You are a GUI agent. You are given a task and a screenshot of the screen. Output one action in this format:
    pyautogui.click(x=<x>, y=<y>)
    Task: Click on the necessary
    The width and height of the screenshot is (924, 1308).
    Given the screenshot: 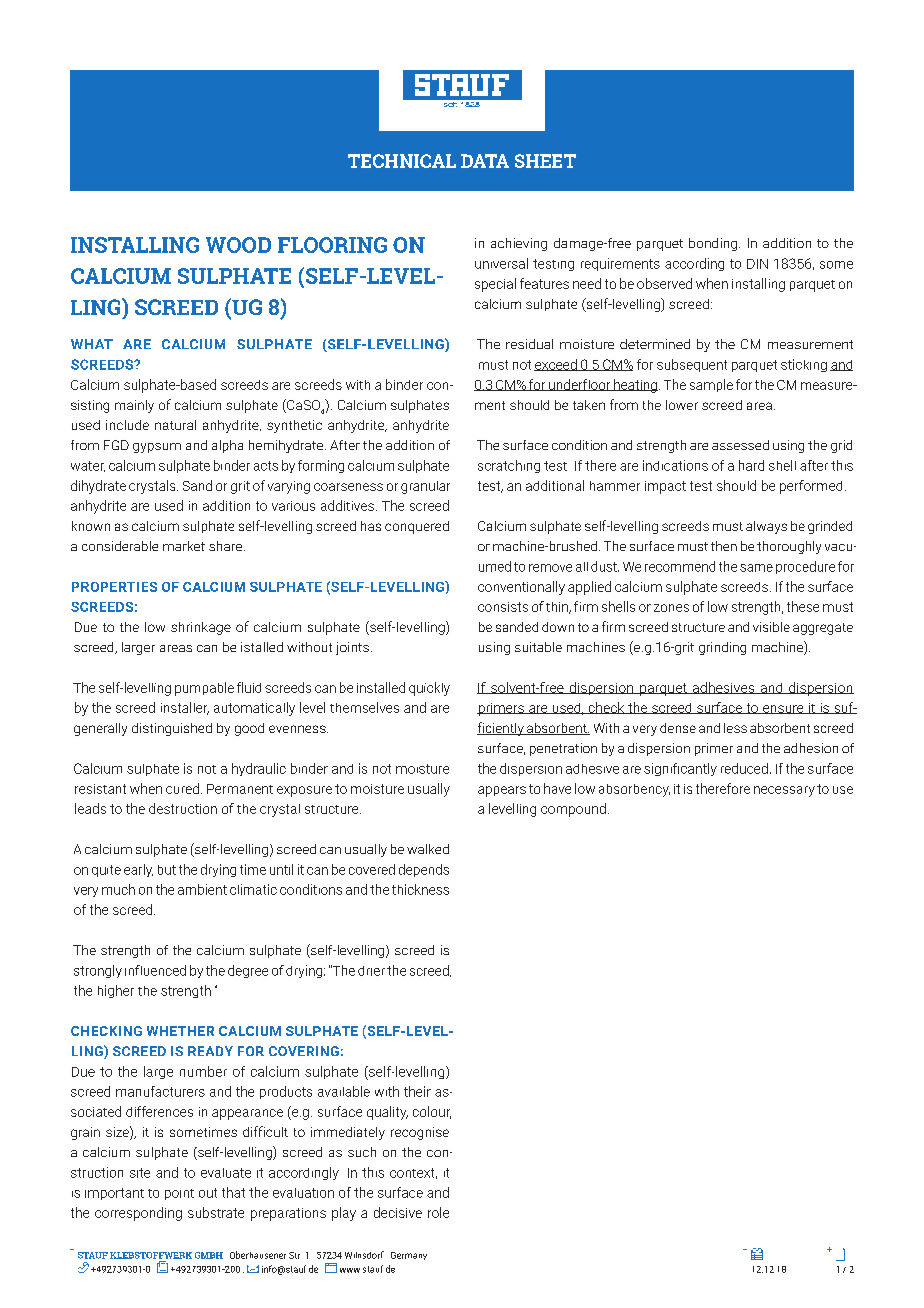 What is the action you would take?
    pyautogui.click(x=784, y=791)
